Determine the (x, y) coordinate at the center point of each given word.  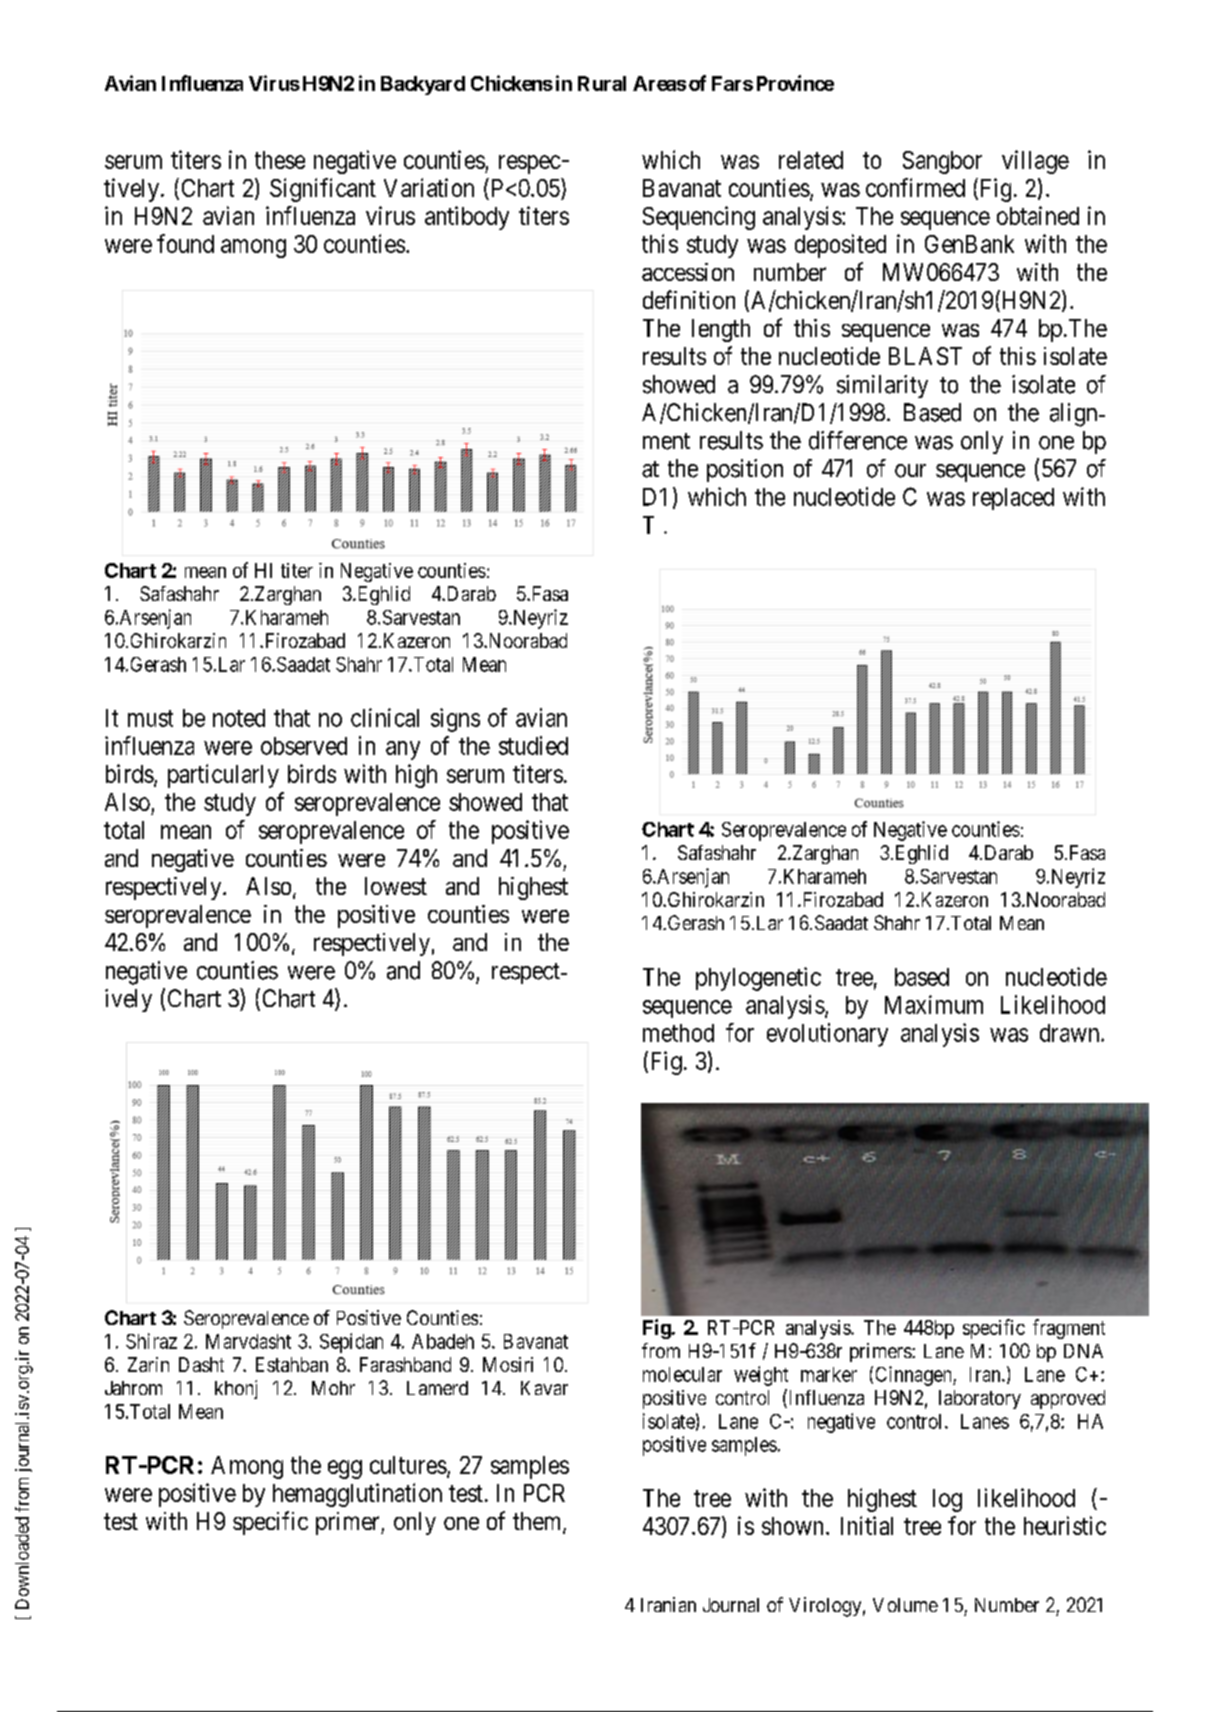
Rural (602, 83)
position (745, 470)
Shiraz (151, 1341)
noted (239, 718)
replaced (1013, 499)
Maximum (934, 1004)
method (678, 1033)
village (1035, 162)
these (280, 160)
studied (533, 745)
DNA (1083, 1351)
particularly (223, 776)
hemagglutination (357, 1495)
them (538, 1522)
